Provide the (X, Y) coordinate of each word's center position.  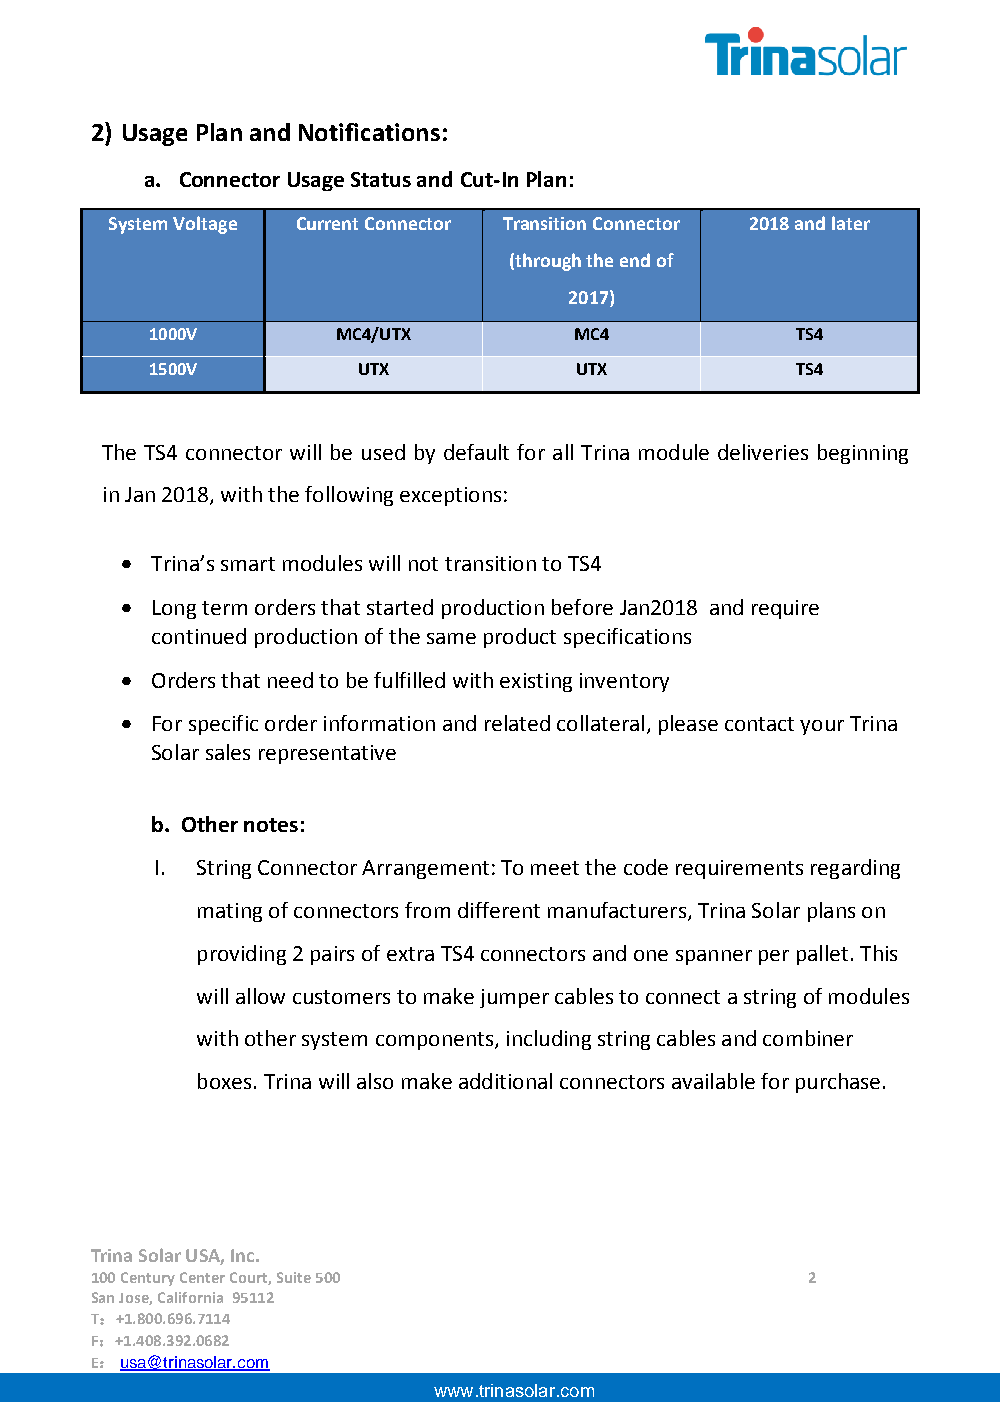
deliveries (763, 452)
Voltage (205, 225)
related (517, 723)
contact (759, 724)
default (476, 452)
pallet (822, 955)
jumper (514, 998)
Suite (294, 1277)
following (349, 496)
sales (228, 752)
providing (242, 955)
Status (381, 179)
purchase (838, 1083)
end (635, 260)
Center (202, 1277)
